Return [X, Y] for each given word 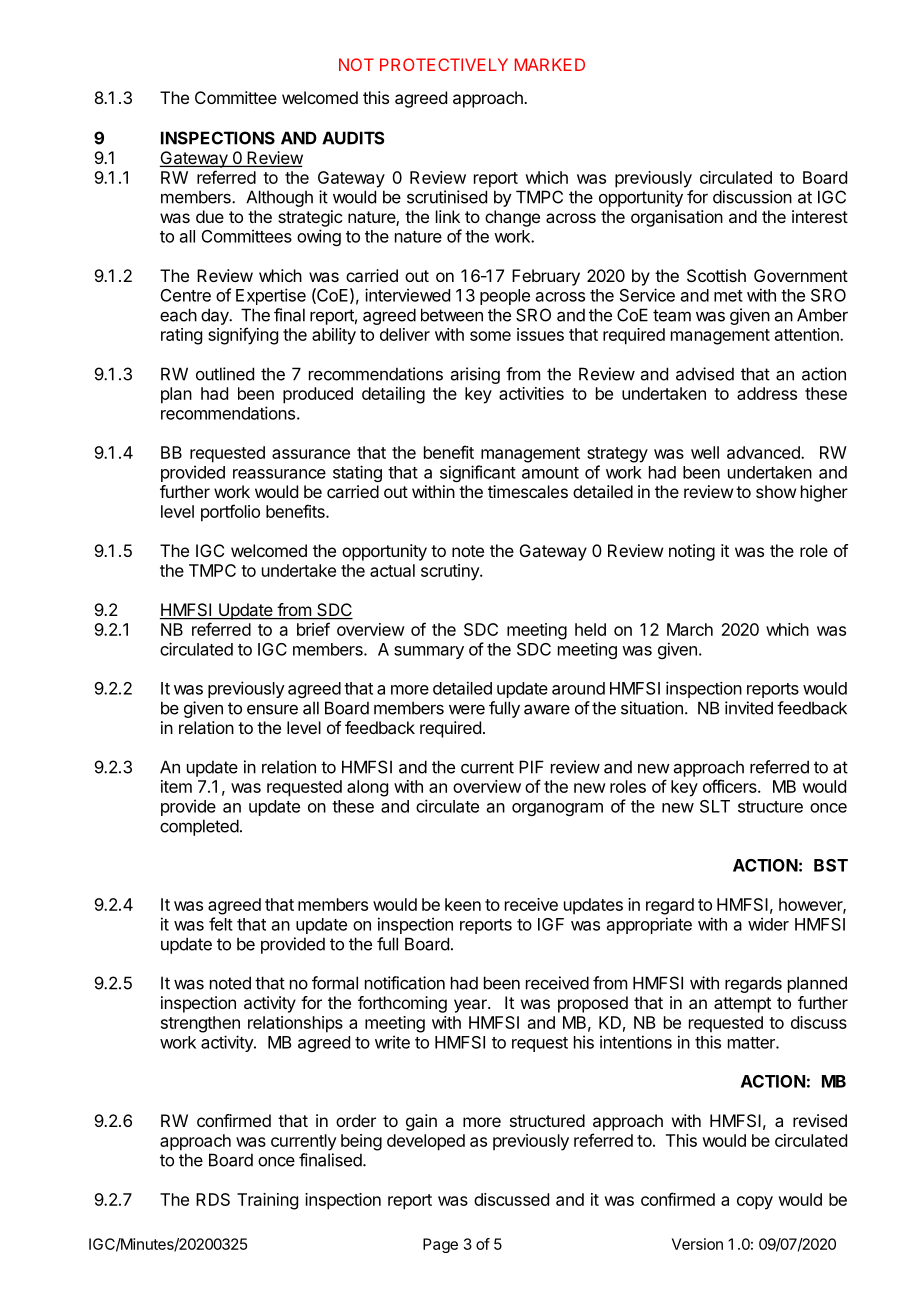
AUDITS [353, 138]
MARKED [550, 64]
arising [475, 375]
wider [768, 924]
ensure [272, 709]
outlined [225, 374]
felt [221, 924]
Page [440, 1245]
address [767, 393]
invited [749, 708]
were [467, 709]
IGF [551, 924]
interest [820, 216]
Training [267, 1201]
